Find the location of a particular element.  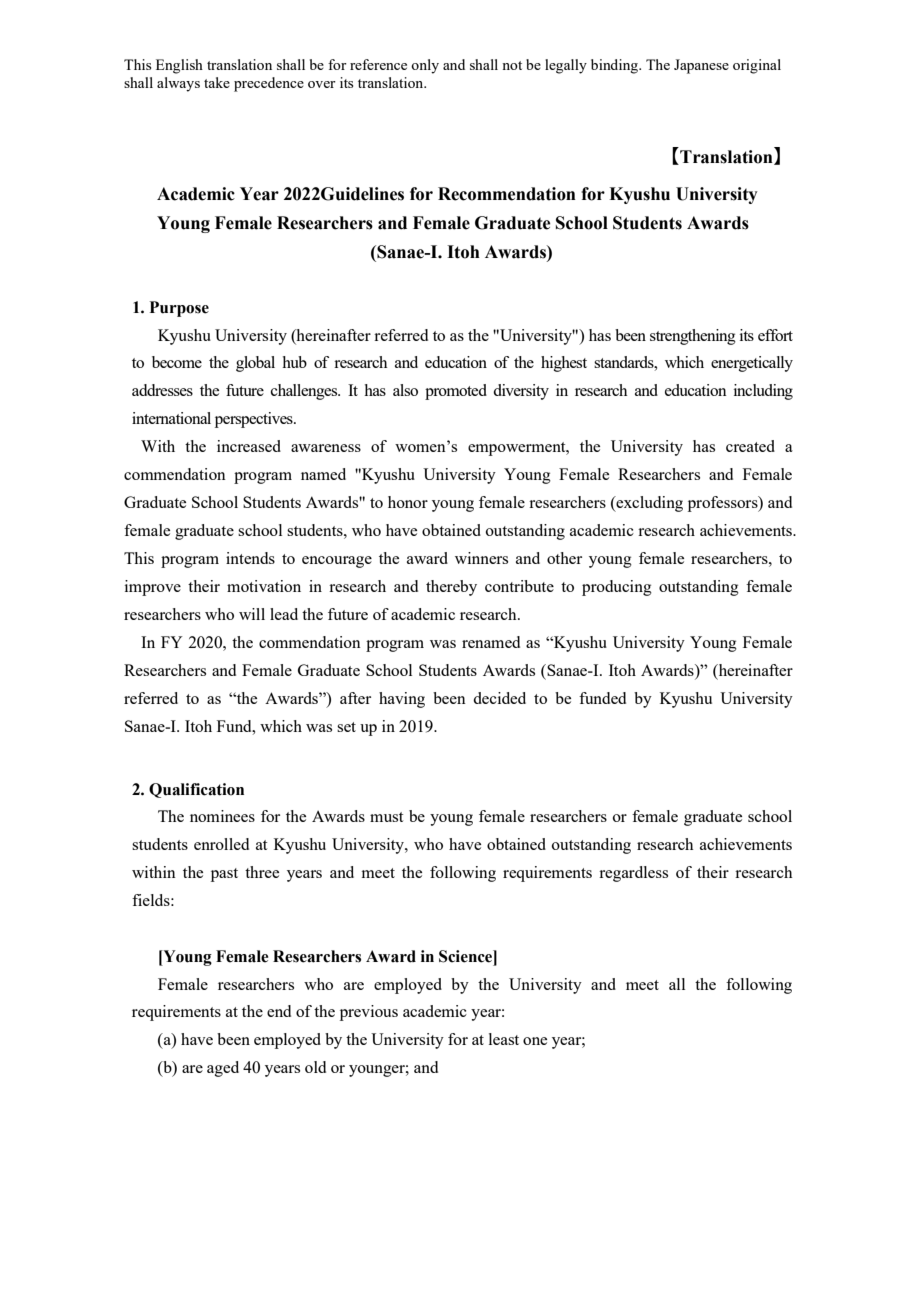

perspectives is located at coordinates (255, 420).
